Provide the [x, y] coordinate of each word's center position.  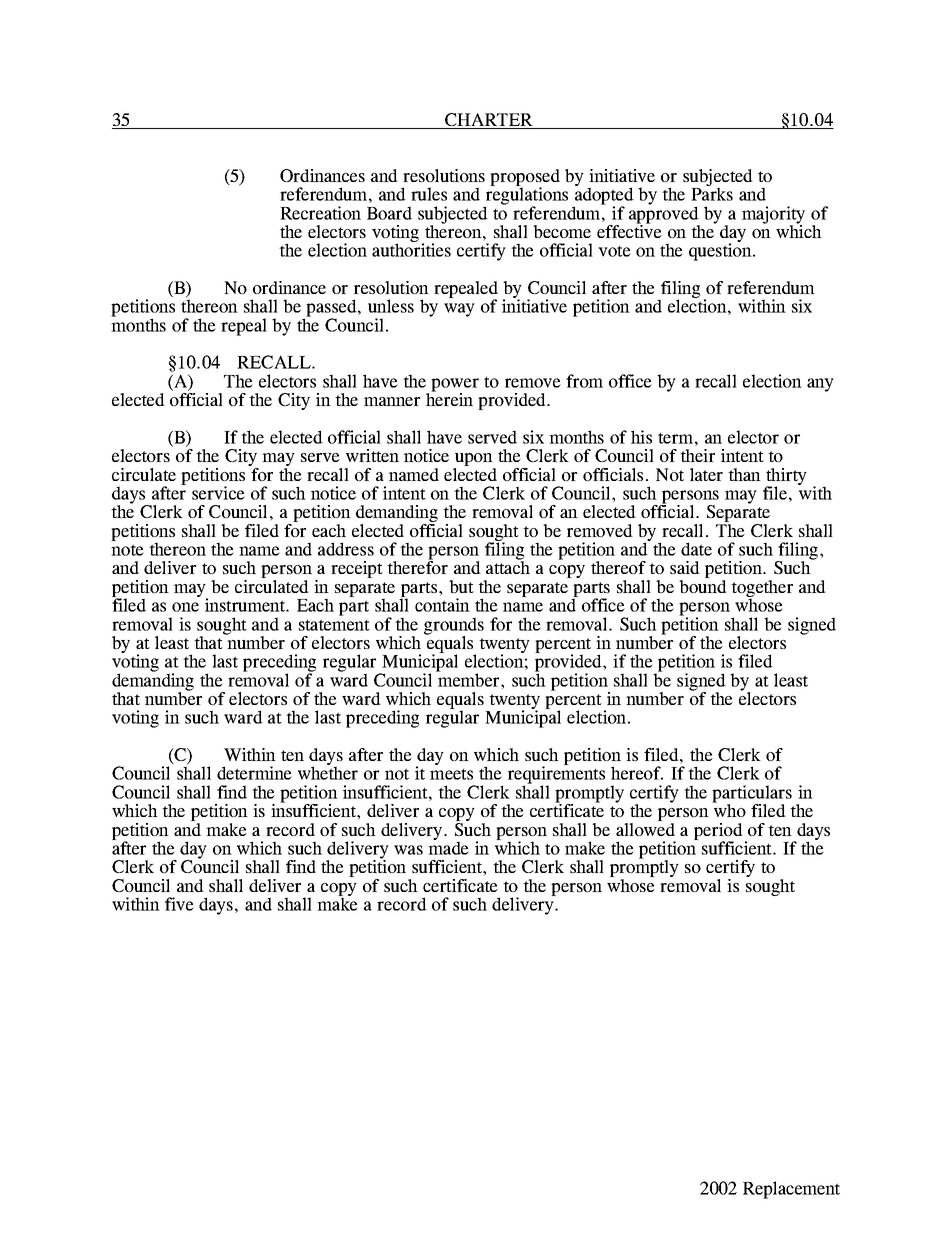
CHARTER [489, 121]
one [185, 607]
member [469, 679]
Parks [712, 193]
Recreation [320, 213]
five [179, 904]
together [762, 590]
